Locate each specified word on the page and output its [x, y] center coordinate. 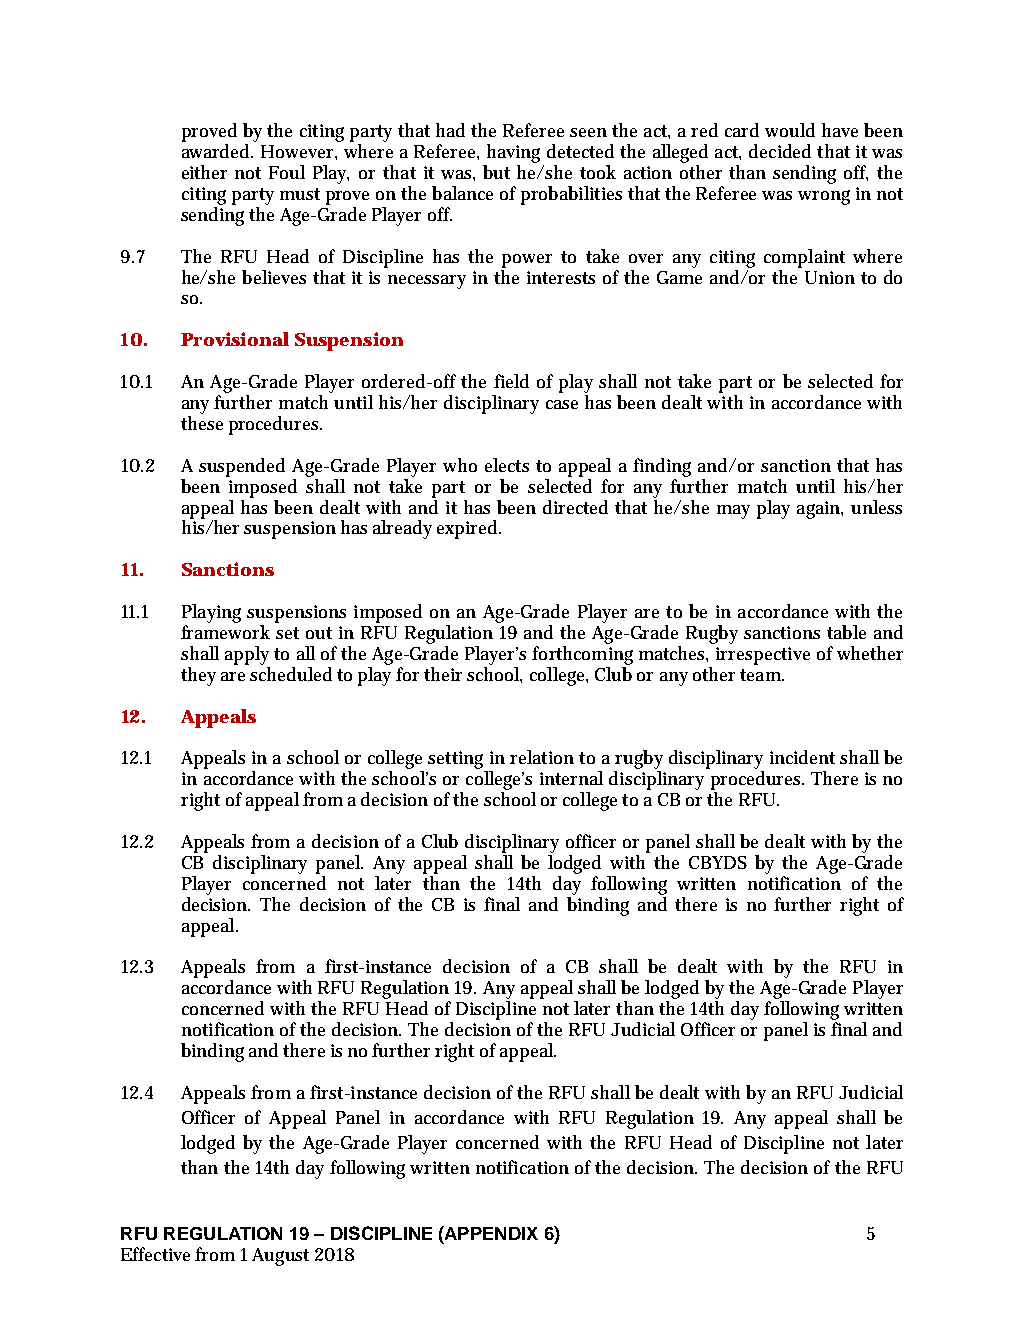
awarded [217, 151]
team [762, 675]
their [443, 674]
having [513, 153]
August [280, 1257]
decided [780, 151]
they [198, 676]
